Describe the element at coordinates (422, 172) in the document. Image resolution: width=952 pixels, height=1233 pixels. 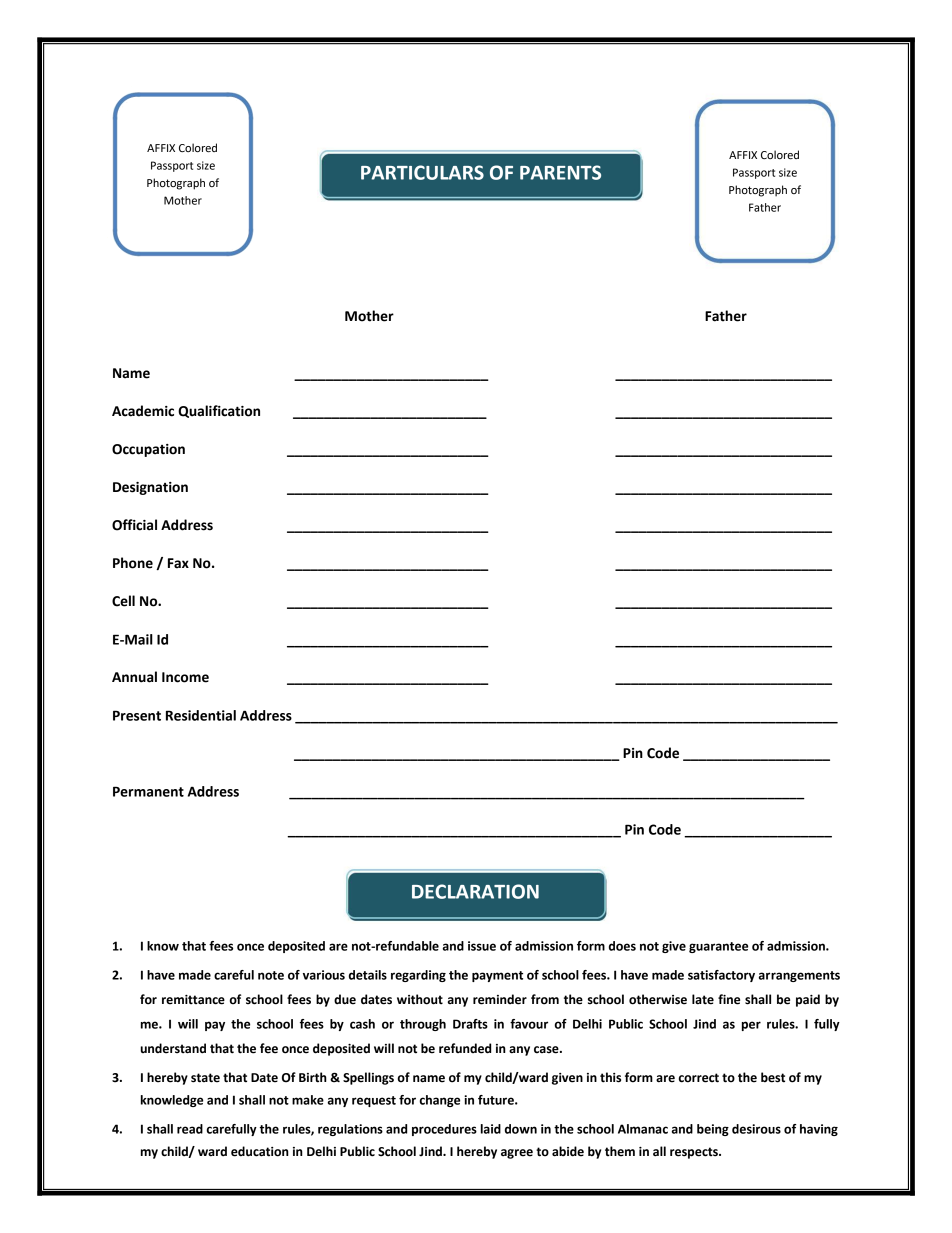
I see `PARTICULARS` at that location.
